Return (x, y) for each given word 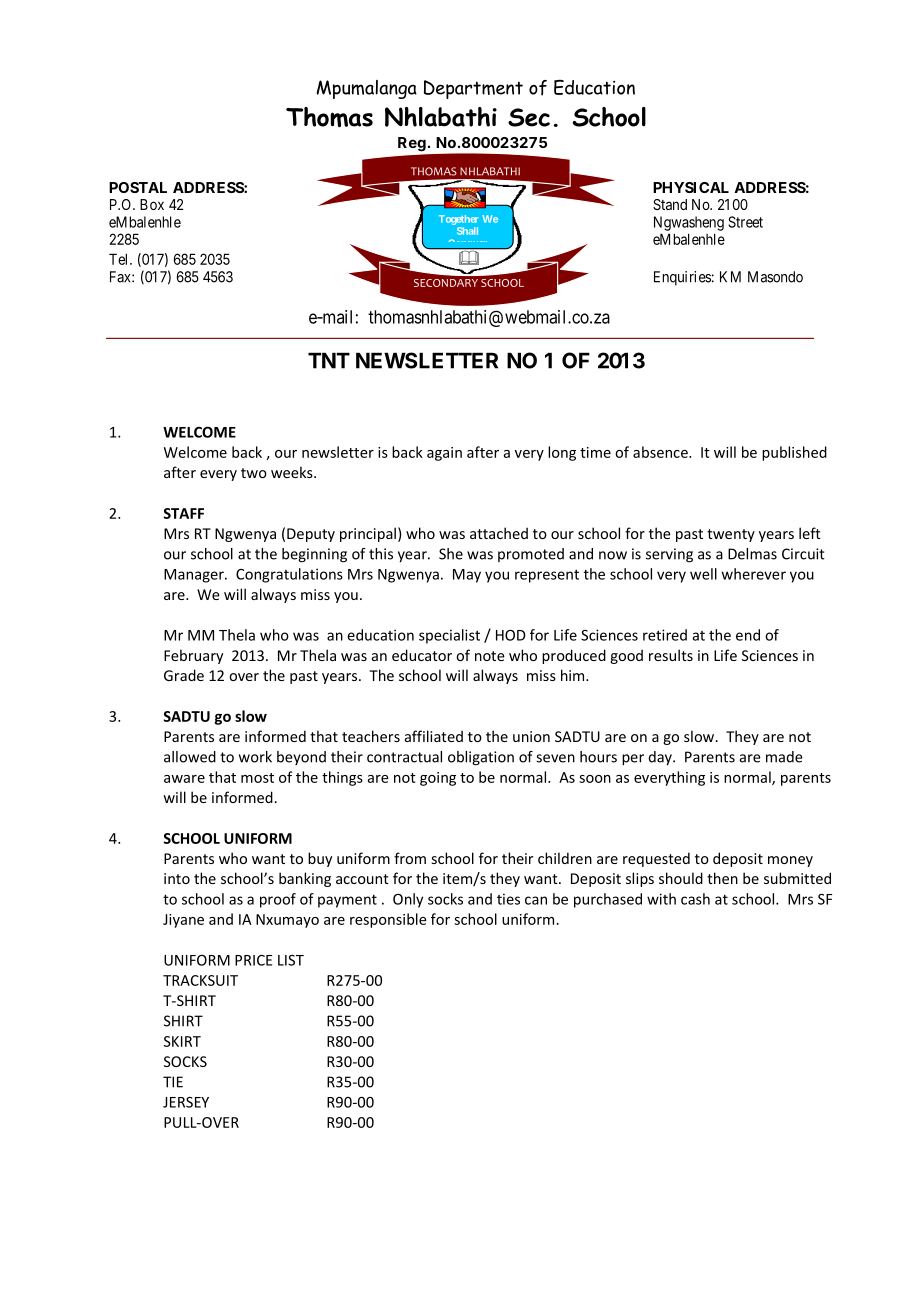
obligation (481, 758)
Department (473, 89)
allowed (190, 757)
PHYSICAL (691, 187)
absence (661, 452)
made (784, 757)
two (254, 473)
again (444, 454)
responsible (388, 920)
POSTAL (138, 187)
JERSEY (186, 1102)
